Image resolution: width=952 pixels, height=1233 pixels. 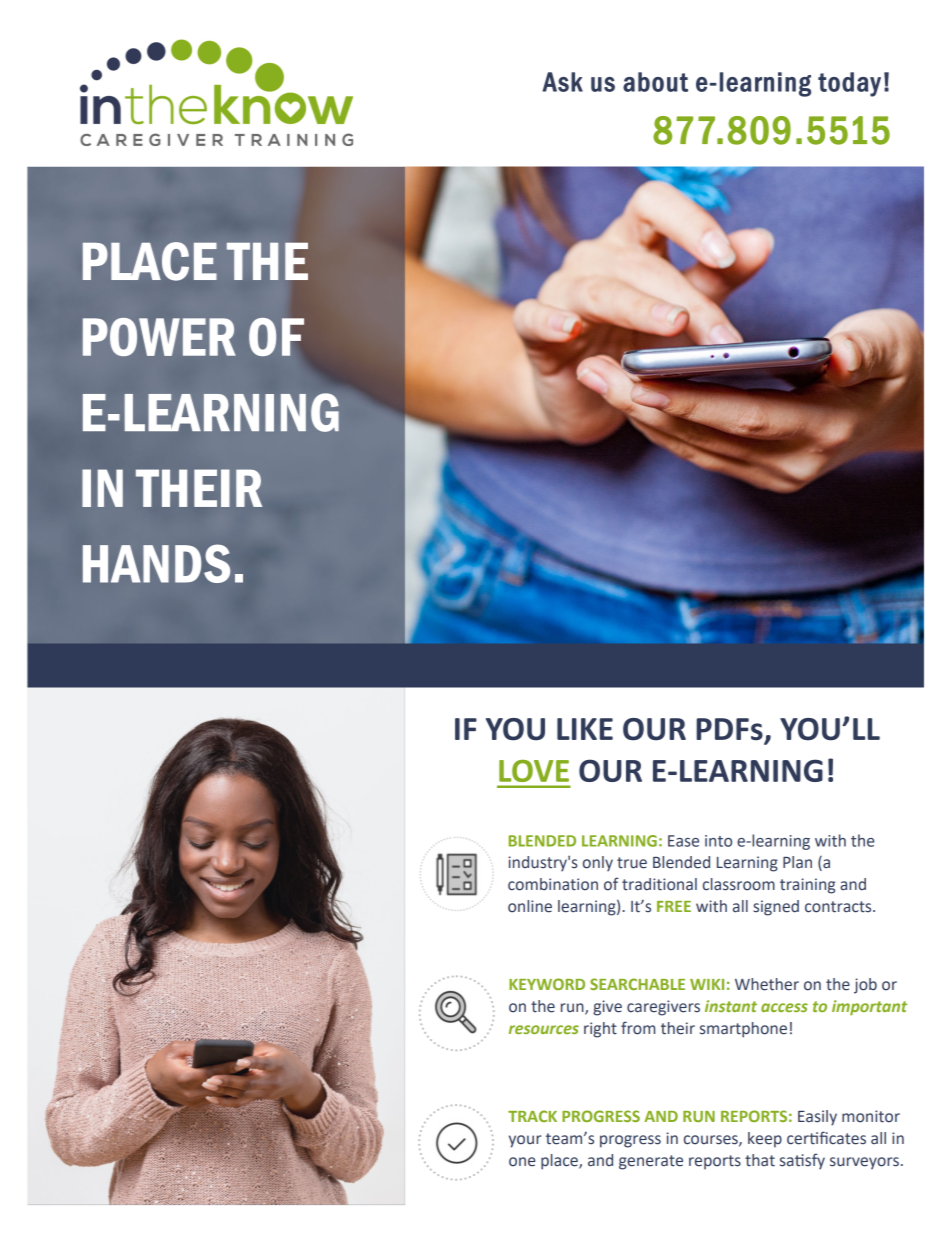 I want to click on your, so click(x=525, y=1141).
